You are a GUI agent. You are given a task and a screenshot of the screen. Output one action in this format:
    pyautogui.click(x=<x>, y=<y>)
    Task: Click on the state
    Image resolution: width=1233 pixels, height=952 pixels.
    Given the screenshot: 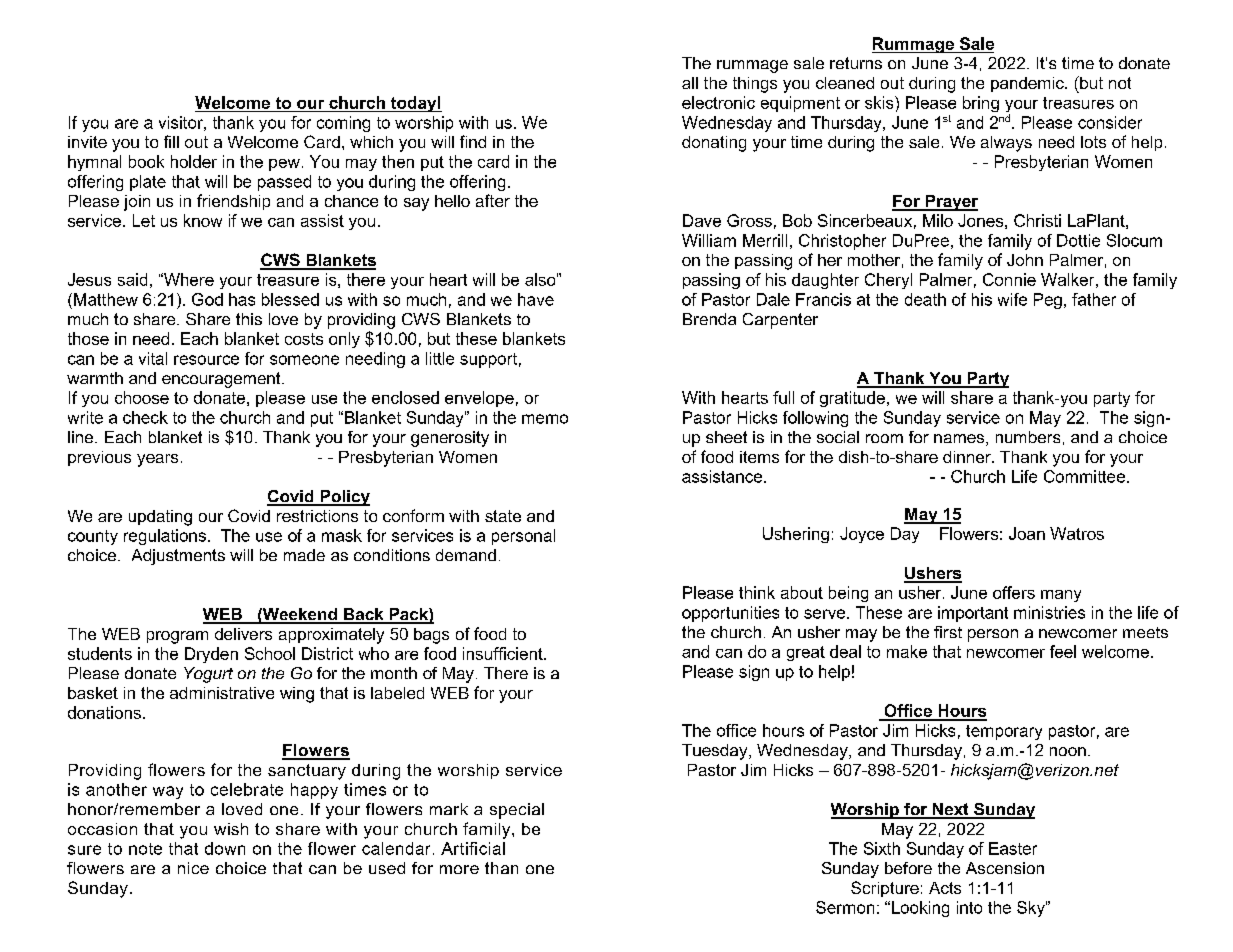 What is the action you would take?
    pyautogui.click(x=503, y=516)
